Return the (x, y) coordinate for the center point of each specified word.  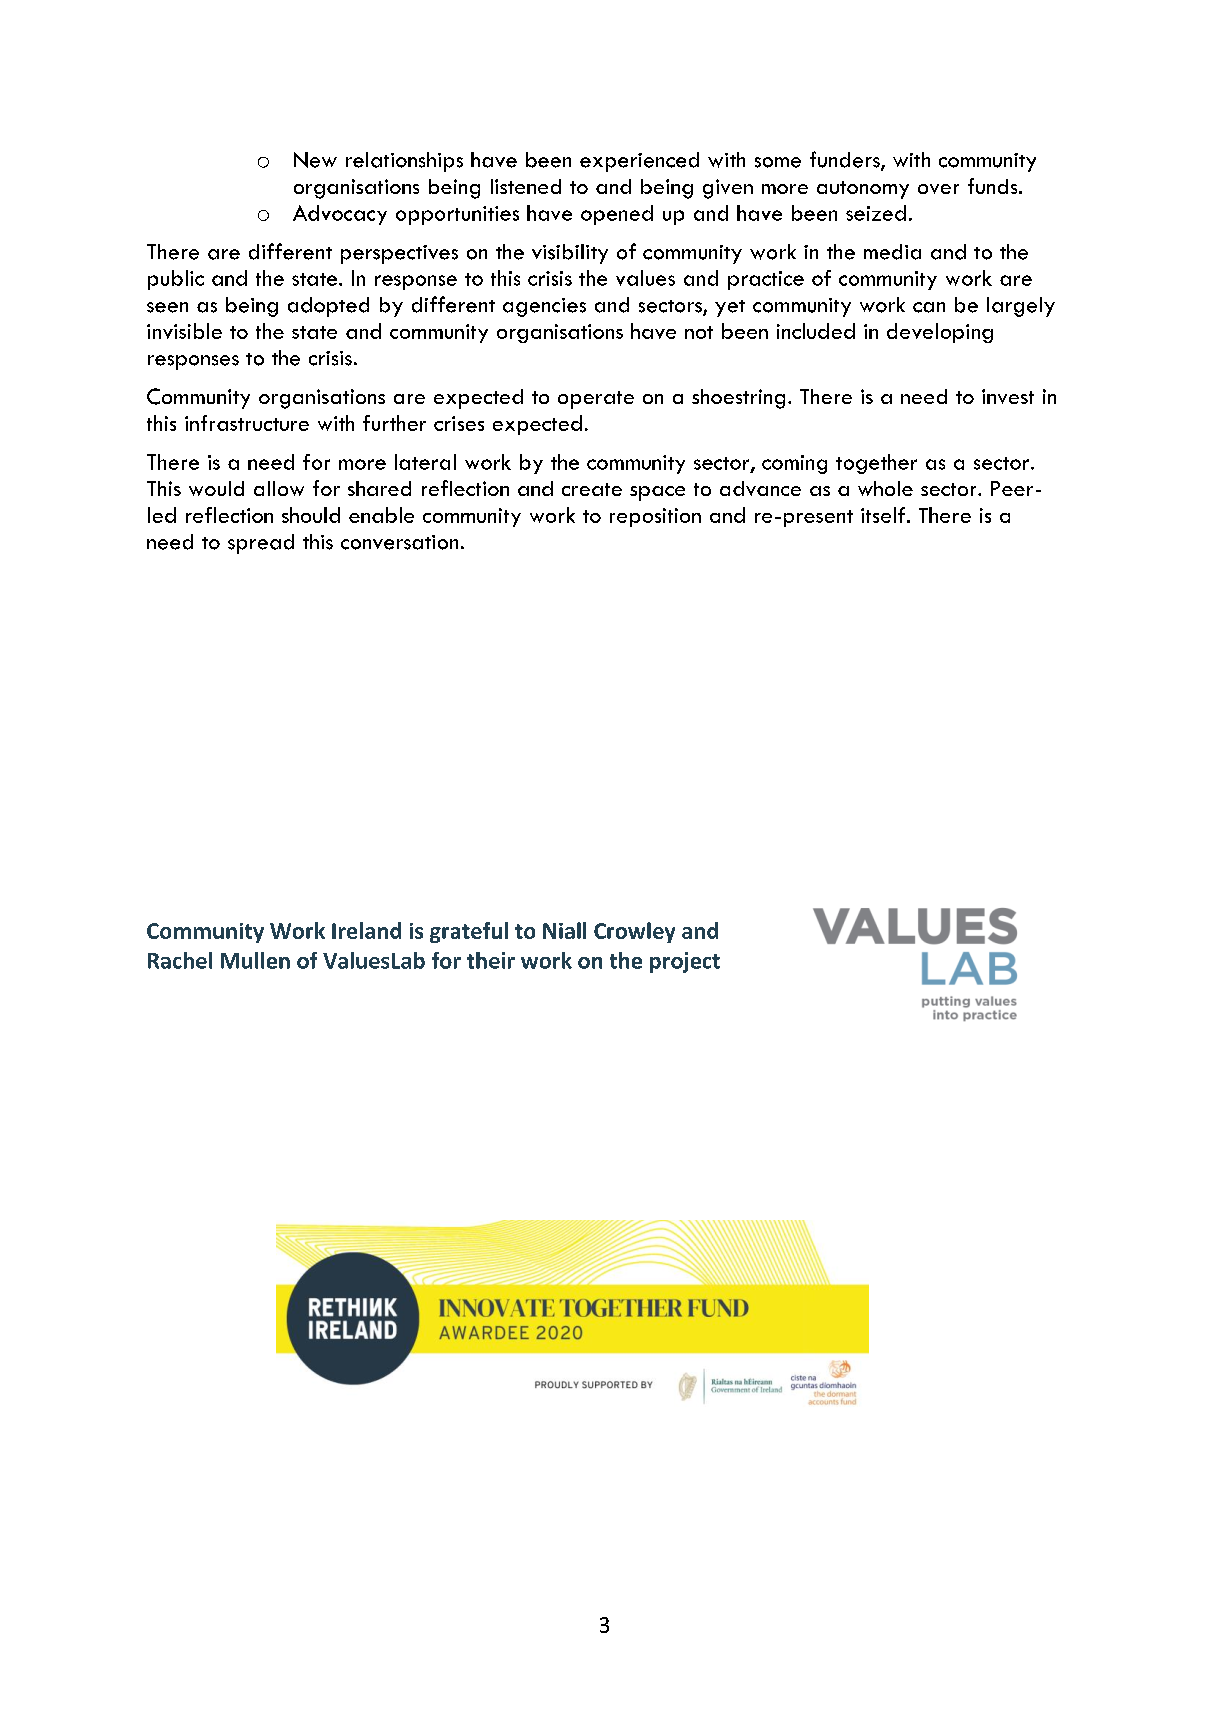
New (315, 160)
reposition (655, 517)
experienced (639, 162)
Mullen (255, 960)
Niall (564, 930)
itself (884, 515)
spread (261, 544)
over (938, 189)
